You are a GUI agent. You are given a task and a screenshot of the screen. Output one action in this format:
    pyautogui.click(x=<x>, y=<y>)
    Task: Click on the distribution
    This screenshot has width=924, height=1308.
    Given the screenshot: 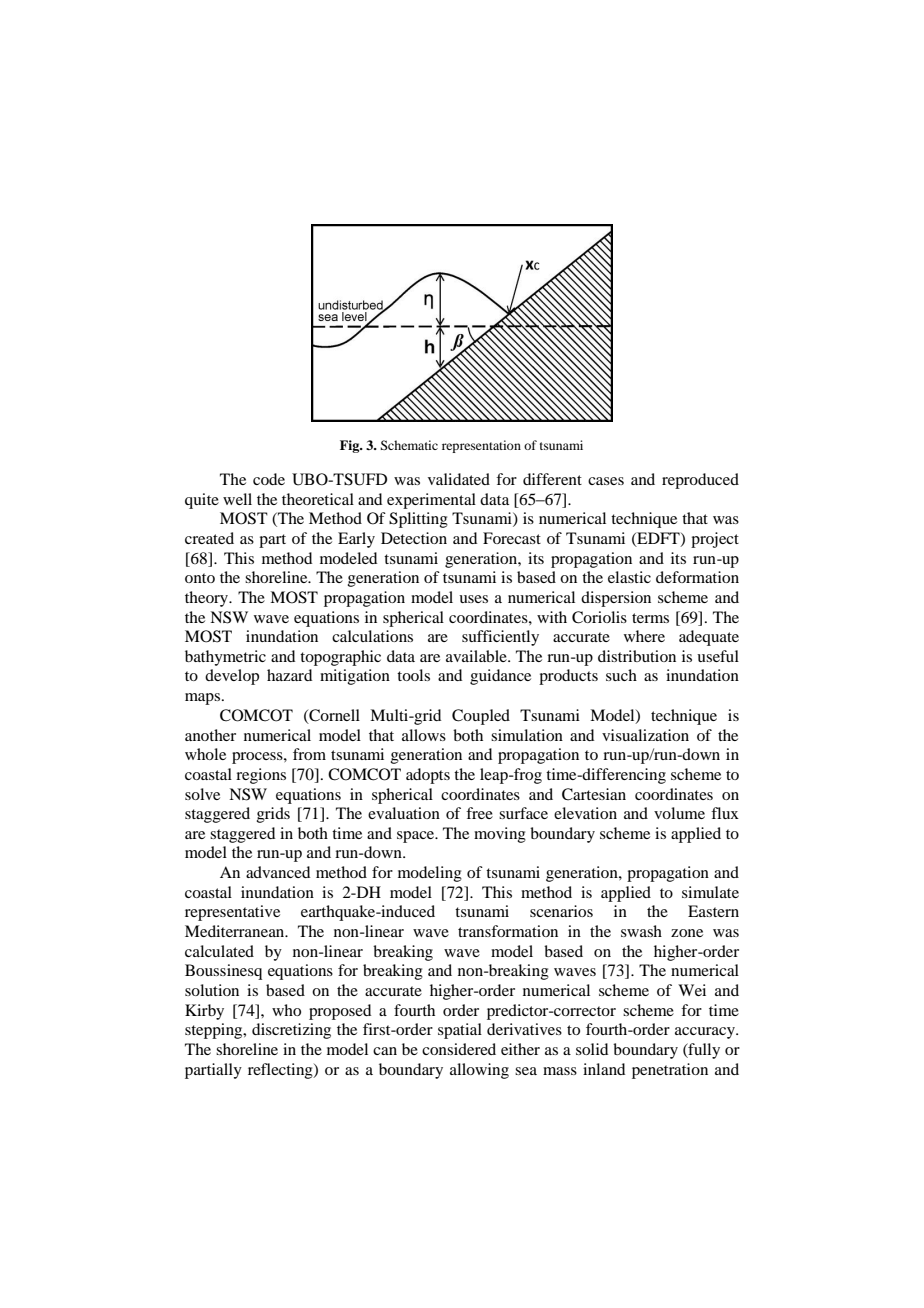 What is the action you would take?
    pyautogui.click(x=637, y=656)
